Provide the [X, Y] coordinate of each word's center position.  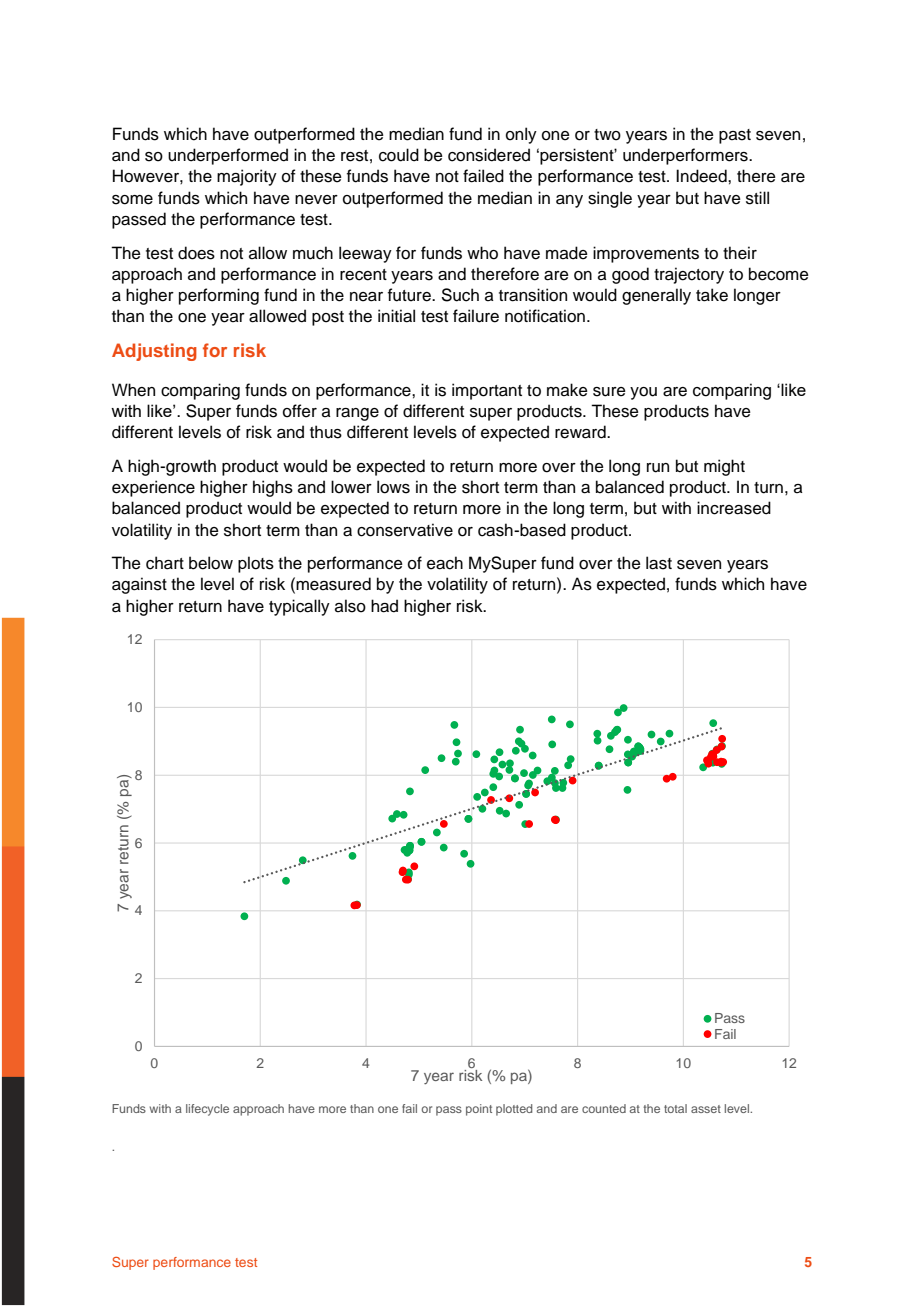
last [659, 563]
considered [489, 155]
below [211, 563]
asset [706, 1109]
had [384, 606]
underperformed [228, 156]
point [479, 1110]
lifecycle [207, 1110]
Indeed [702, 176]
